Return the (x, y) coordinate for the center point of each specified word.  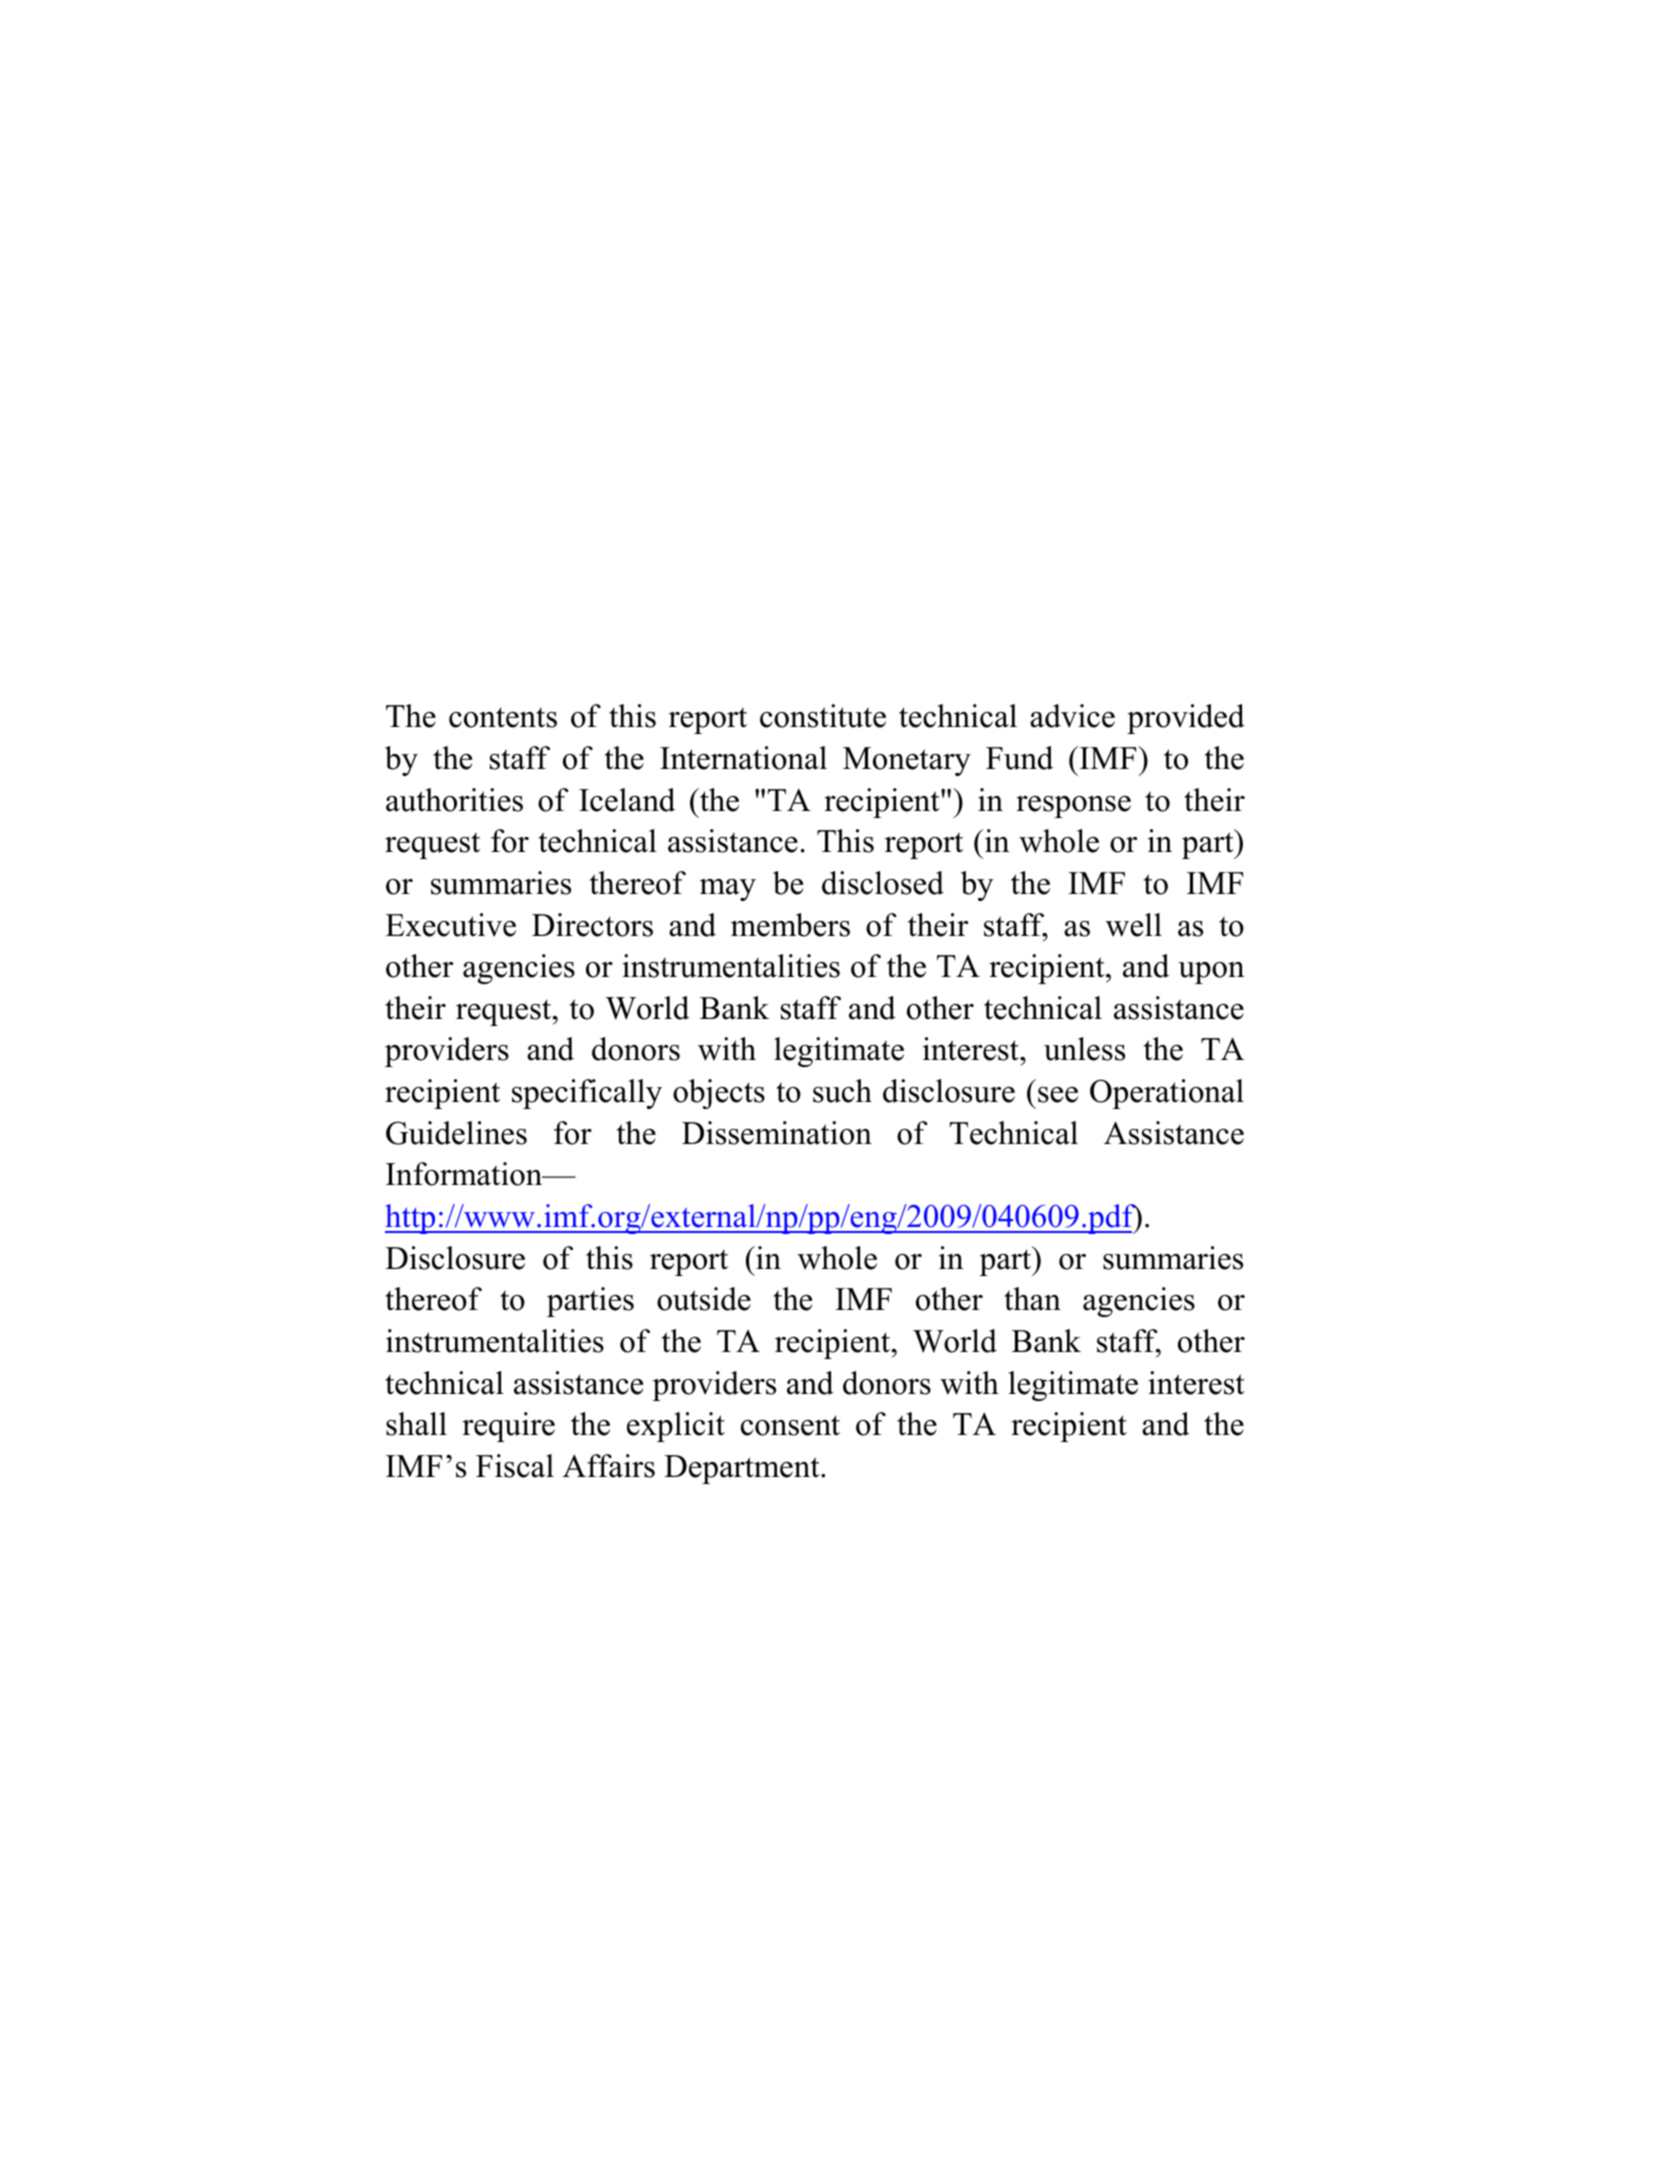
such (842, 1091)
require (508, 1427)
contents (503, 717)
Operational (1167, 1094)
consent (790, 1425)
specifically (587, 1094)
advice (1072, 716)
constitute (823, 716)
